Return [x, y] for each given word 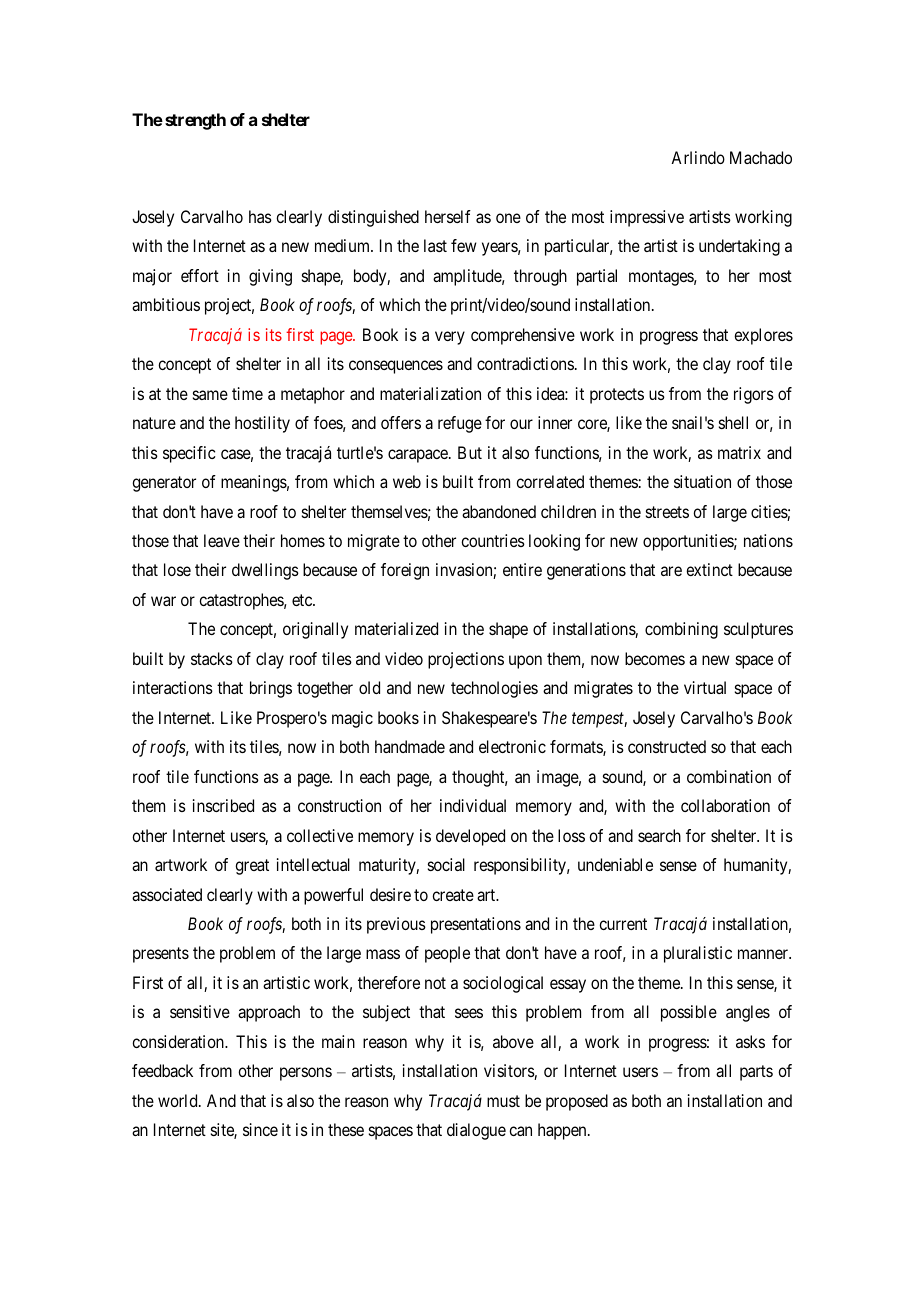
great [252, 867]
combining [681, 630]
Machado [761, 157]
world [179, 1100]
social [446, 864]
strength [195, 121]
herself [448, 216]
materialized [396, 628]
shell [733, 422]
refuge [460, 424]
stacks [212, 658]
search [659, 835]
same [210, 395]
